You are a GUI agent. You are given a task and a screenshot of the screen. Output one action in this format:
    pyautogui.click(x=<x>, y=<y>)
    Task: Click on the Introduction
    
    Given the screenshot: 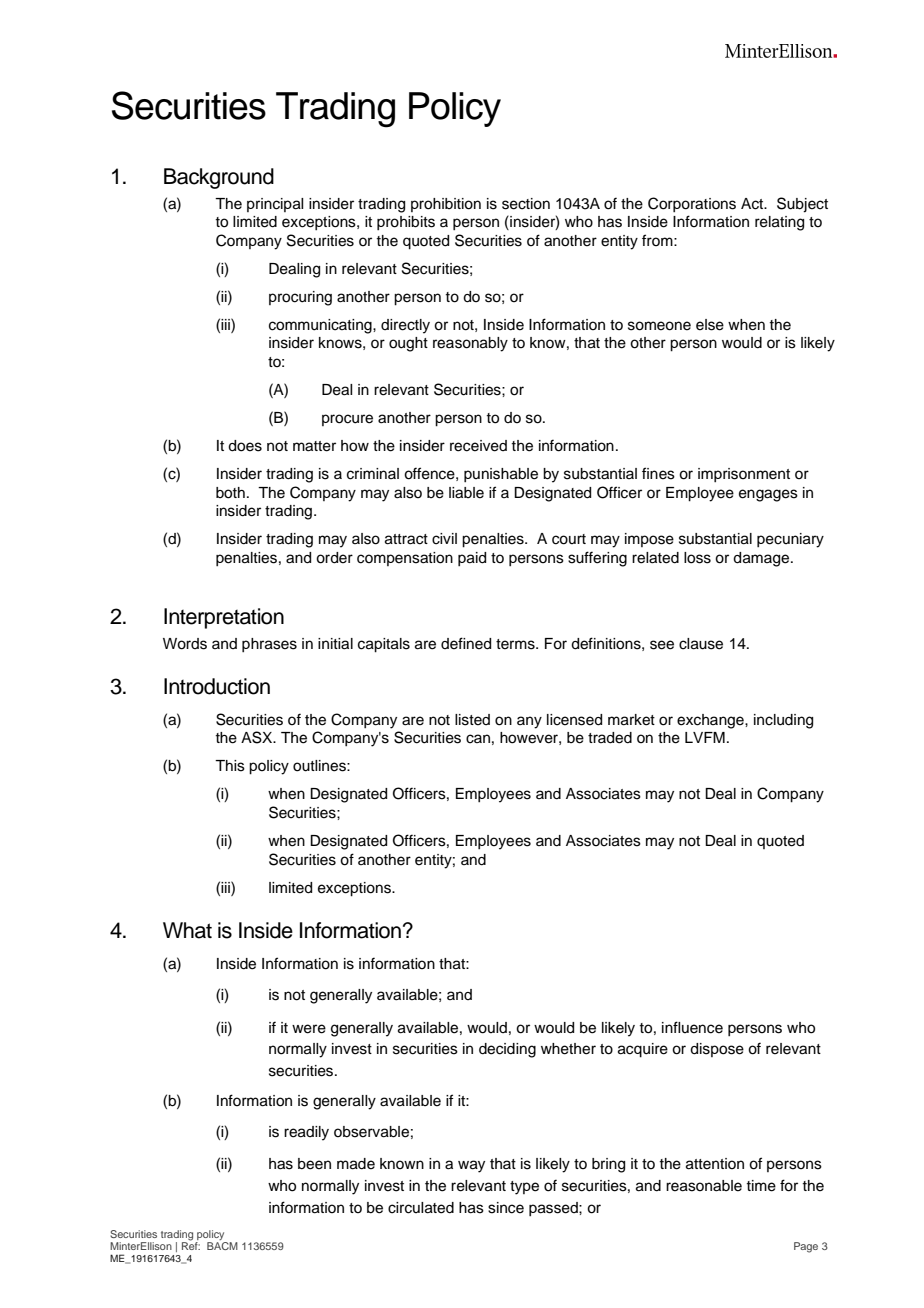 What is the action you would take?
    pyautogui.click(x=217, y=686)
